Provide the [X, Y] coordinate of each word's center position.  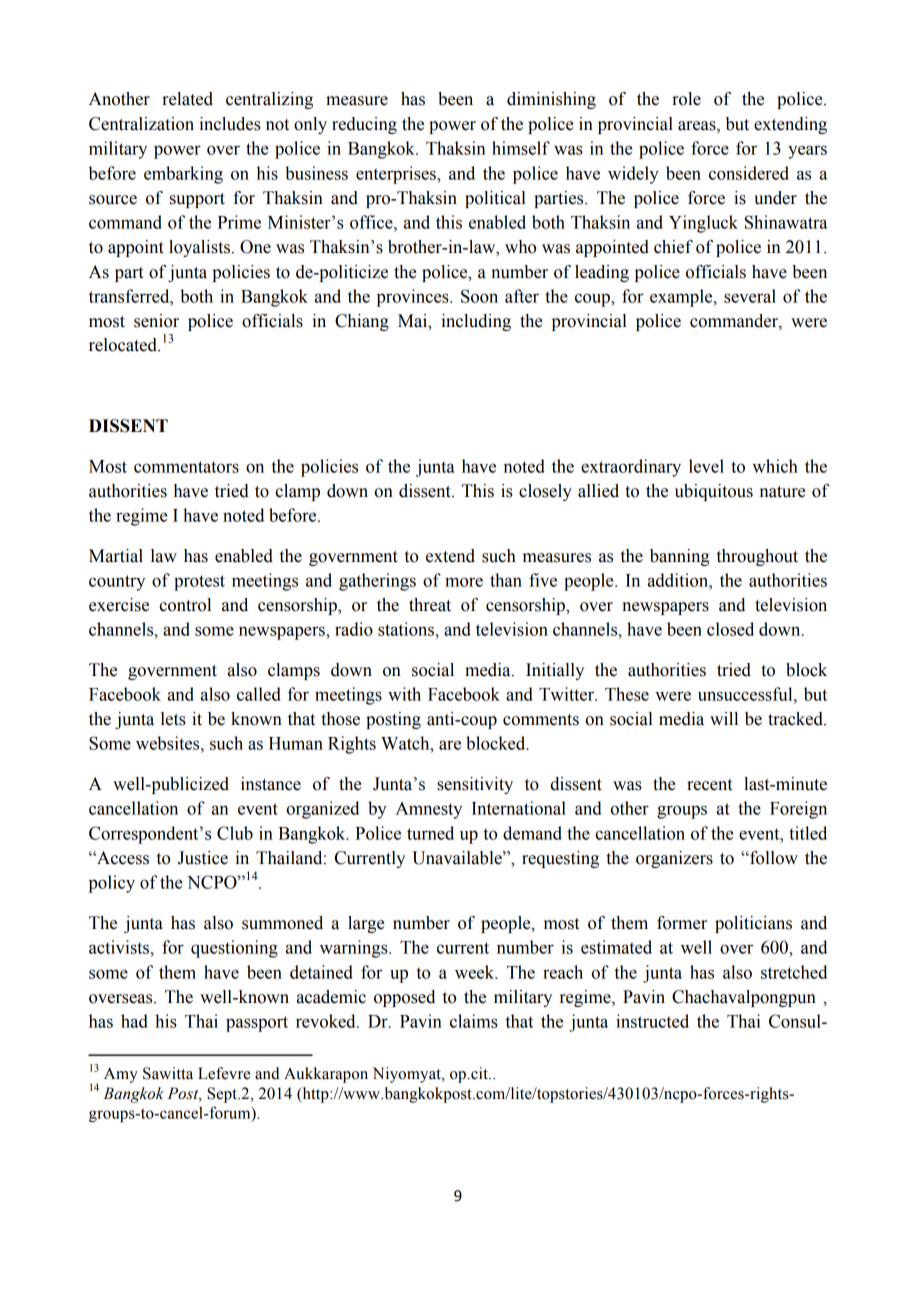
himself [521, 148]
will [724, 718]
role [686, 99]
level [706, 466]
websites [169, 743]
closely [545, 492]
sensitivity [475, 785]
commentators [186, 467]
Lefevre [224, 1073]
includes [230, 124]
